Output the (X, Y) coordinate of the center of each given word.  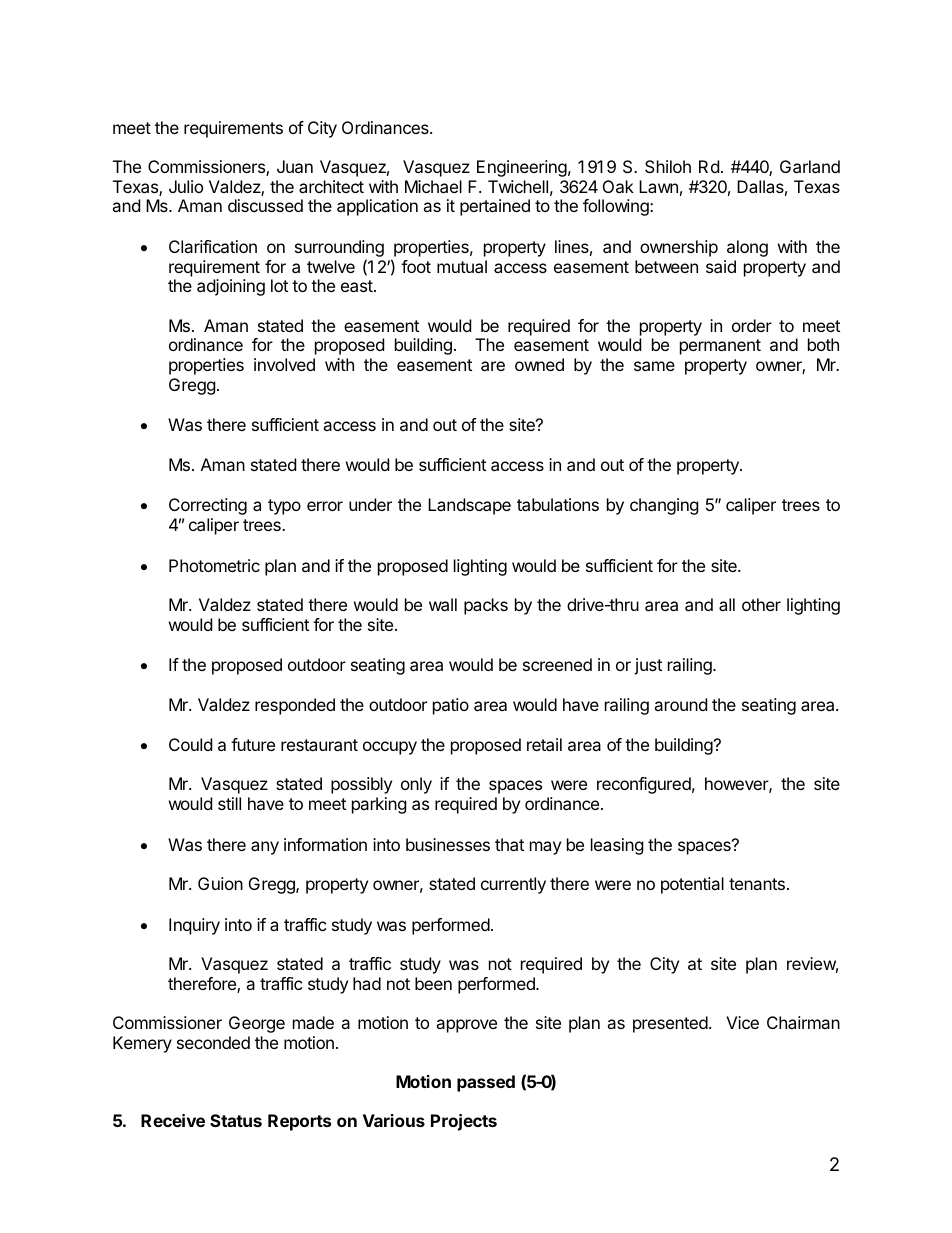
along (747, 248)
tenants (757, 884)
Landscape (469, 506)
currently (513, 885)
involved (284, 364)
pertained (495, 207)
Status (236, 1120)
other (761, 604)
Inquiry (194, 926)
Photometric (214, 565)
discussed (265, 205)
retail (544, 744)
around (680, 704)
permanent (720, 347)
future (253, 744)
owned (539, 364)
